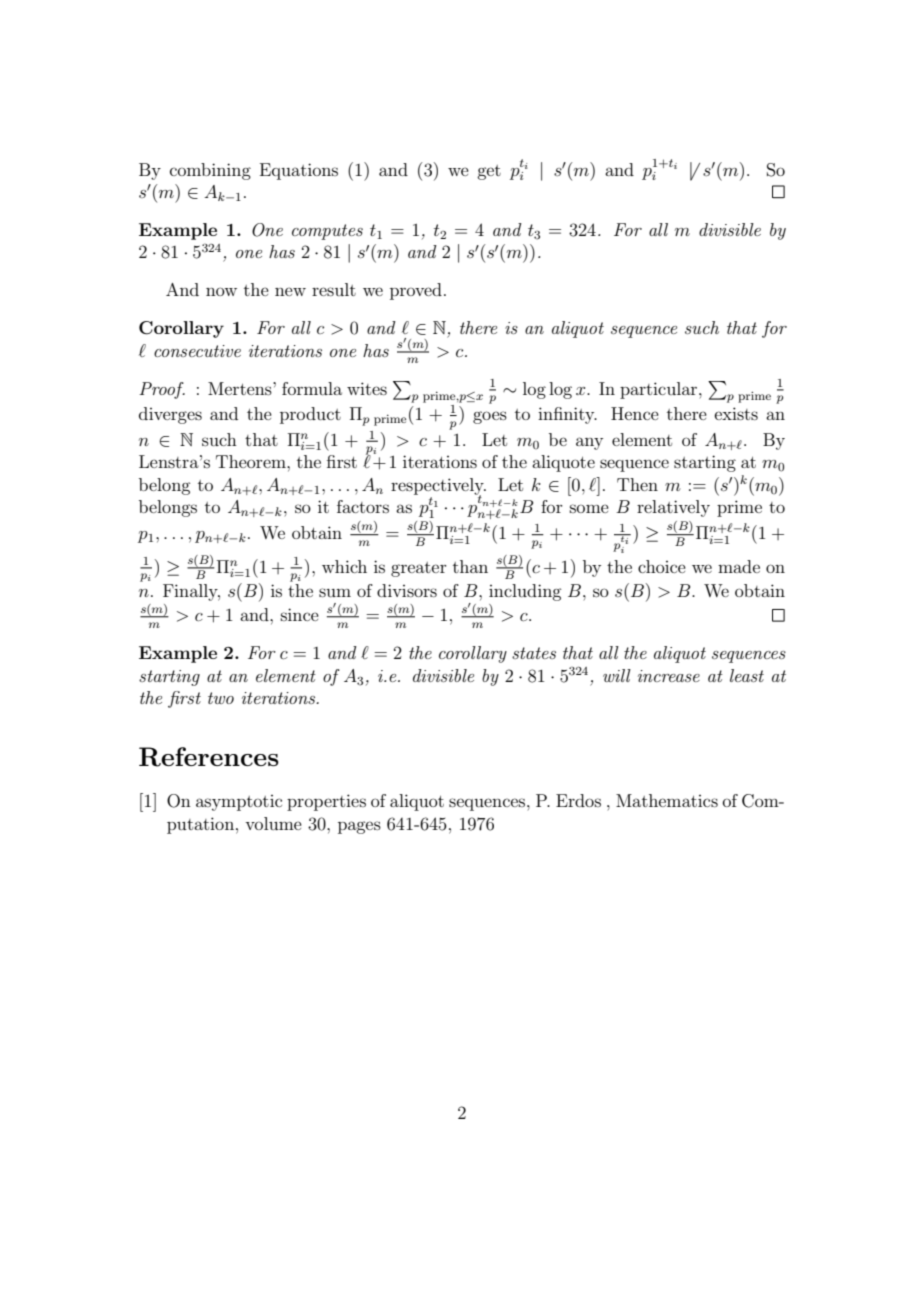 This page has width=924, height=1308. I want to click on pages, so click(359, 827).
